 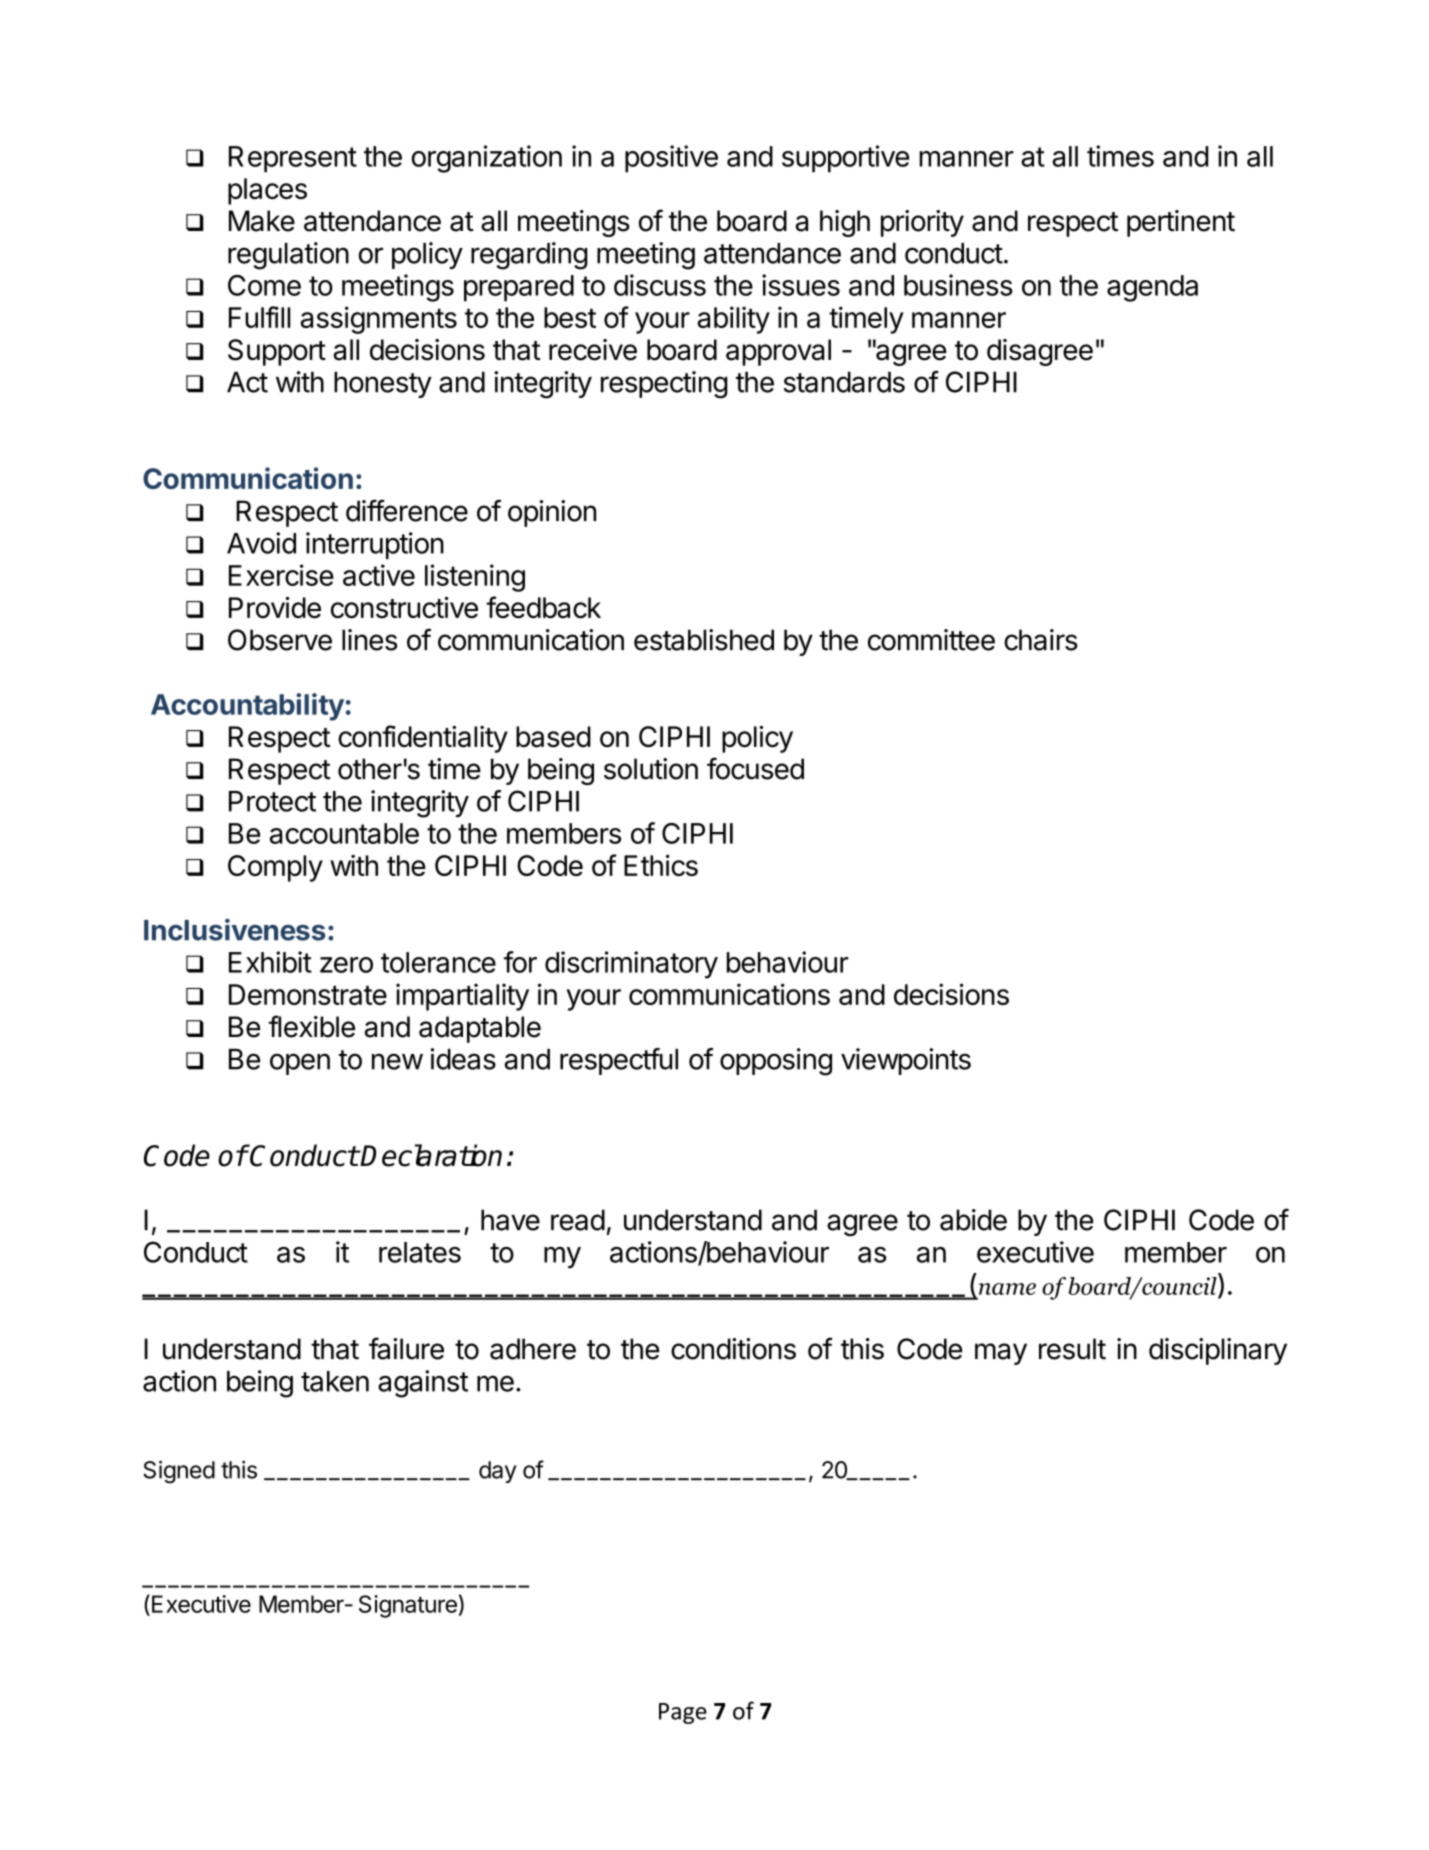 I want to click on Page, so click(x=683, y=1713).
